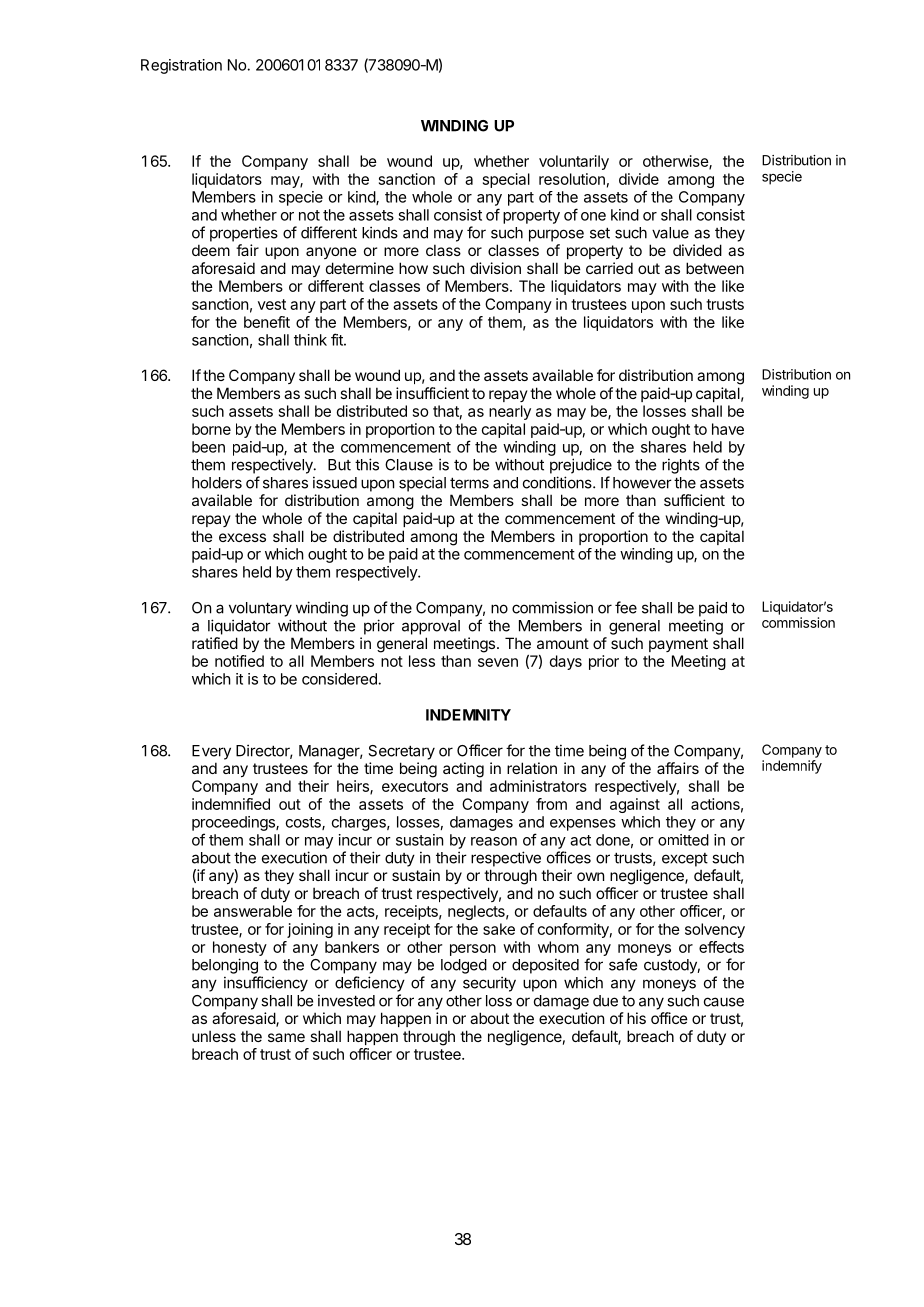 Image resolution: width=924 pixels, height=1307 pixels. Describe the element at coordinates (181, 66) in the screenshot. I see `Registration` at that location.
